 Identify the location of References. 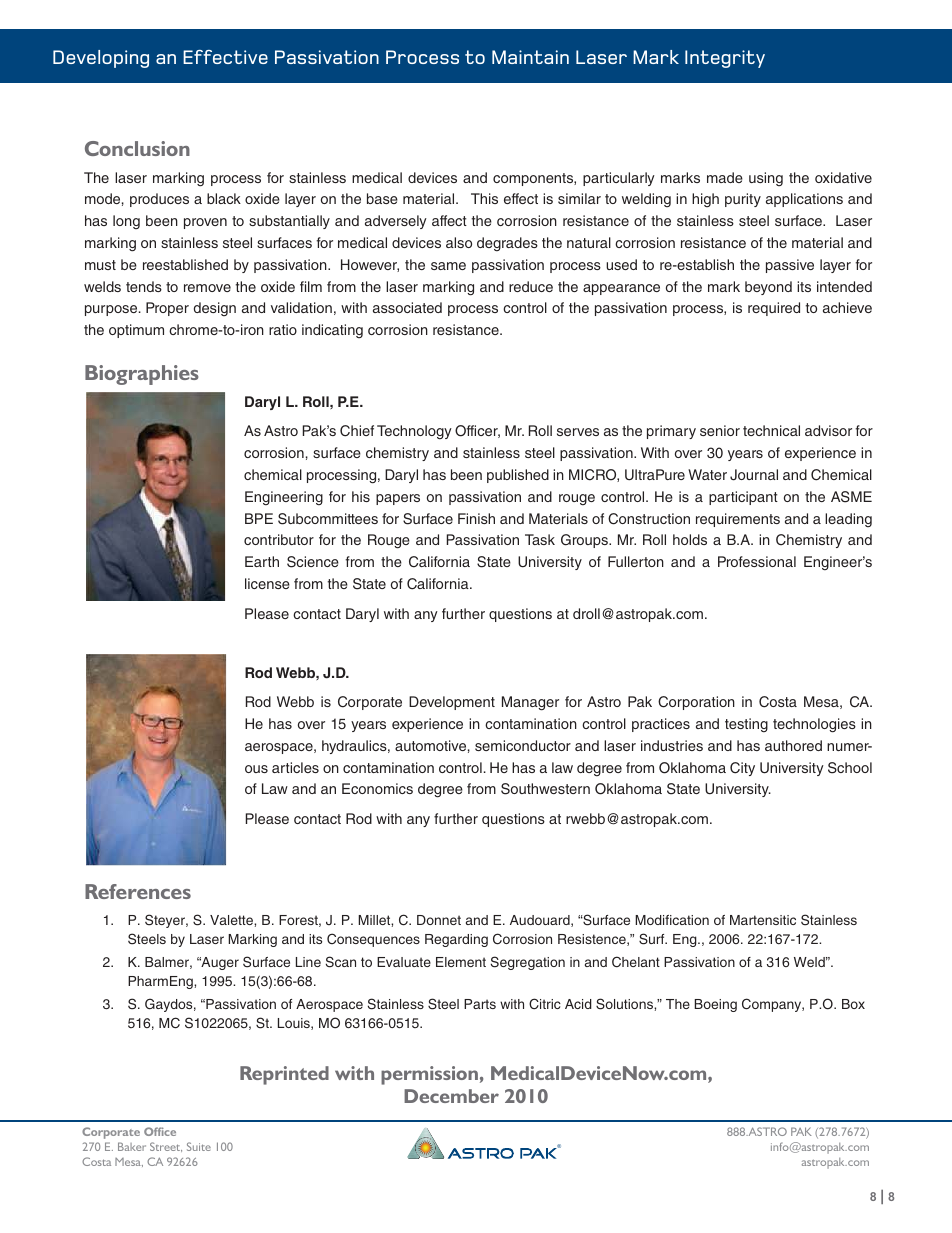
(138, 891).
